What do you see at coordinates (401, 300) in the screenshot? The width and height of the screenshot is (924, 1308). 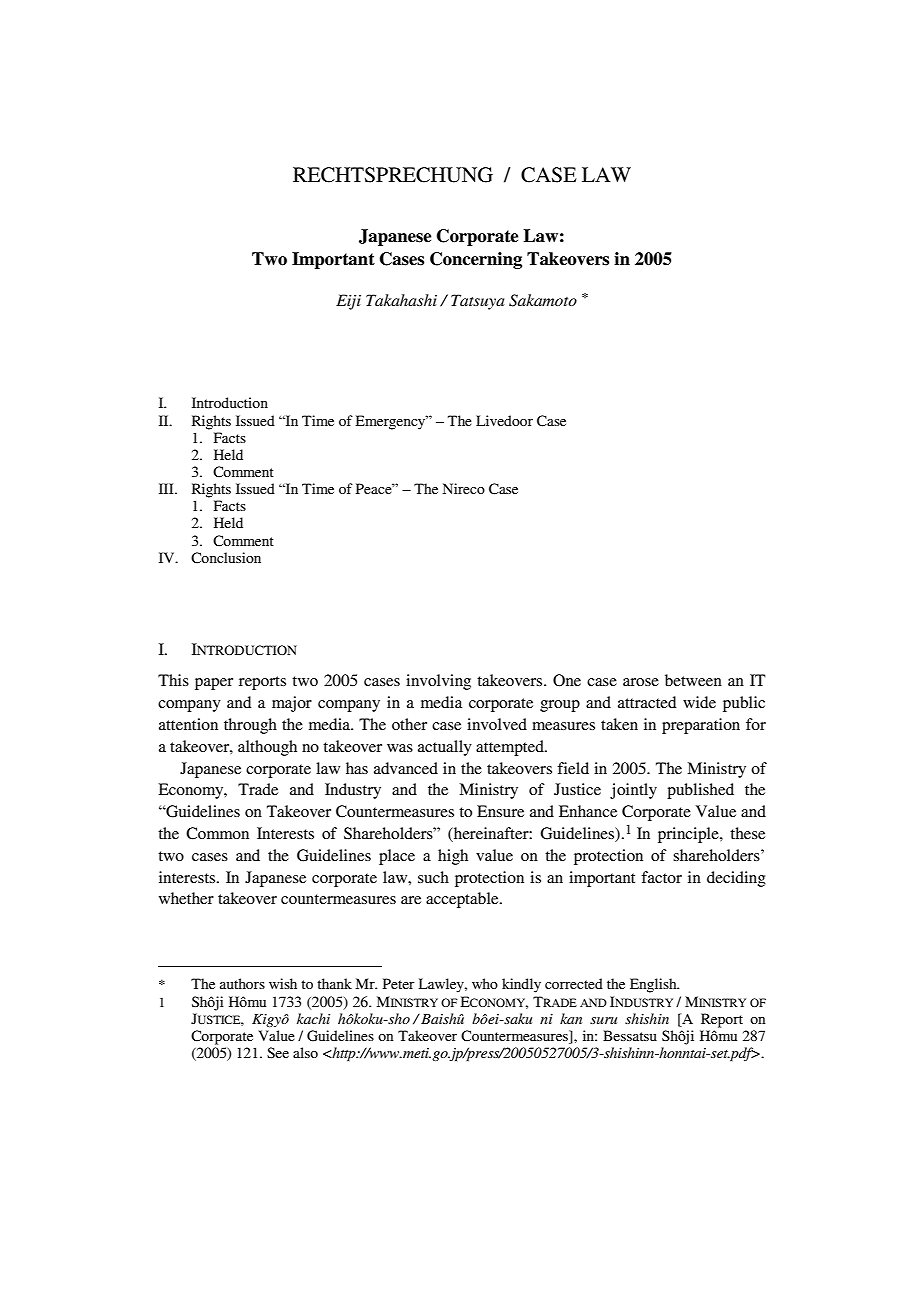 I see `Takahashi` at bounding box center [401, 300].
